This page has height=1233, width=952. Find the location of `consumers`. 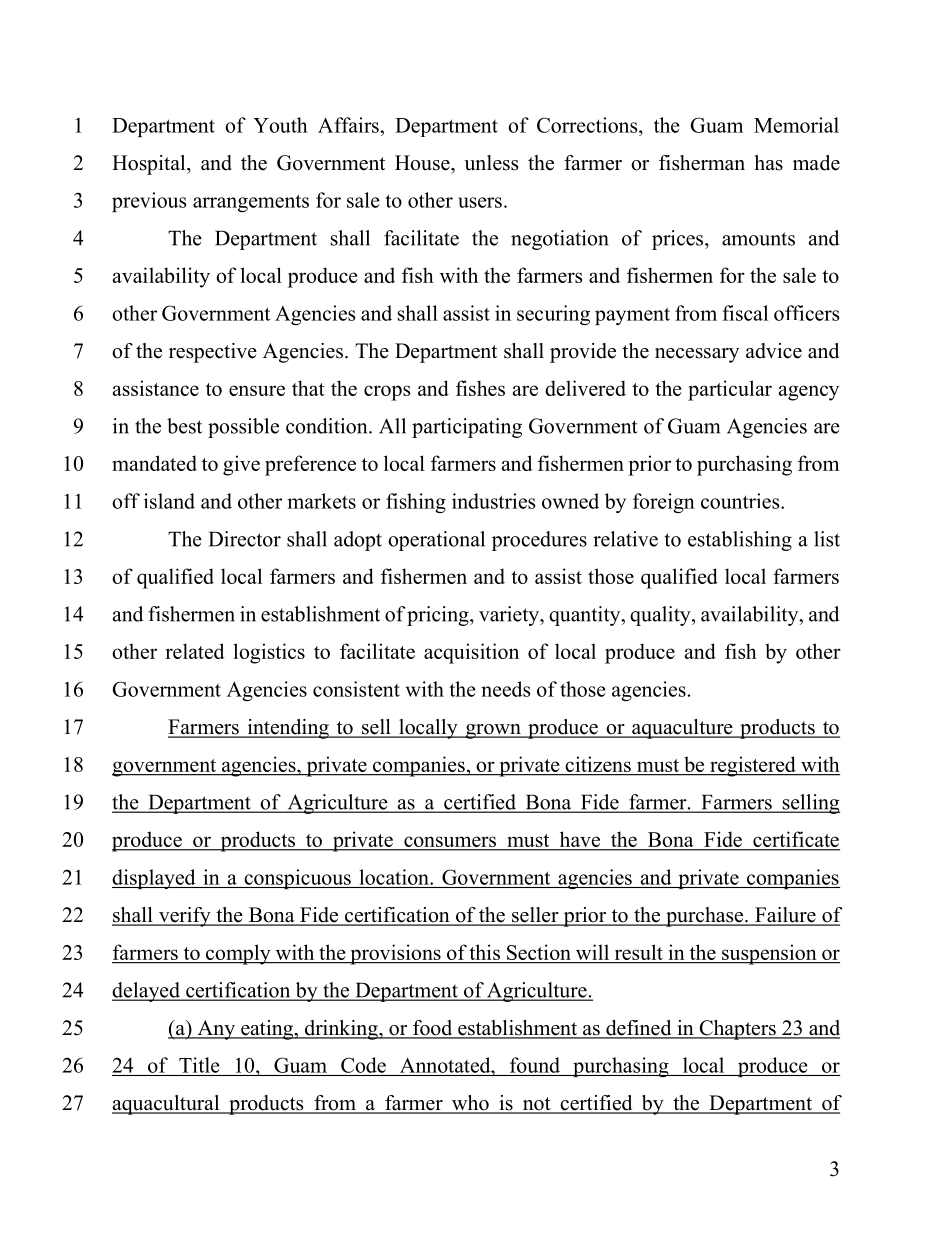

consumers is located at coordinates (450, 843).
